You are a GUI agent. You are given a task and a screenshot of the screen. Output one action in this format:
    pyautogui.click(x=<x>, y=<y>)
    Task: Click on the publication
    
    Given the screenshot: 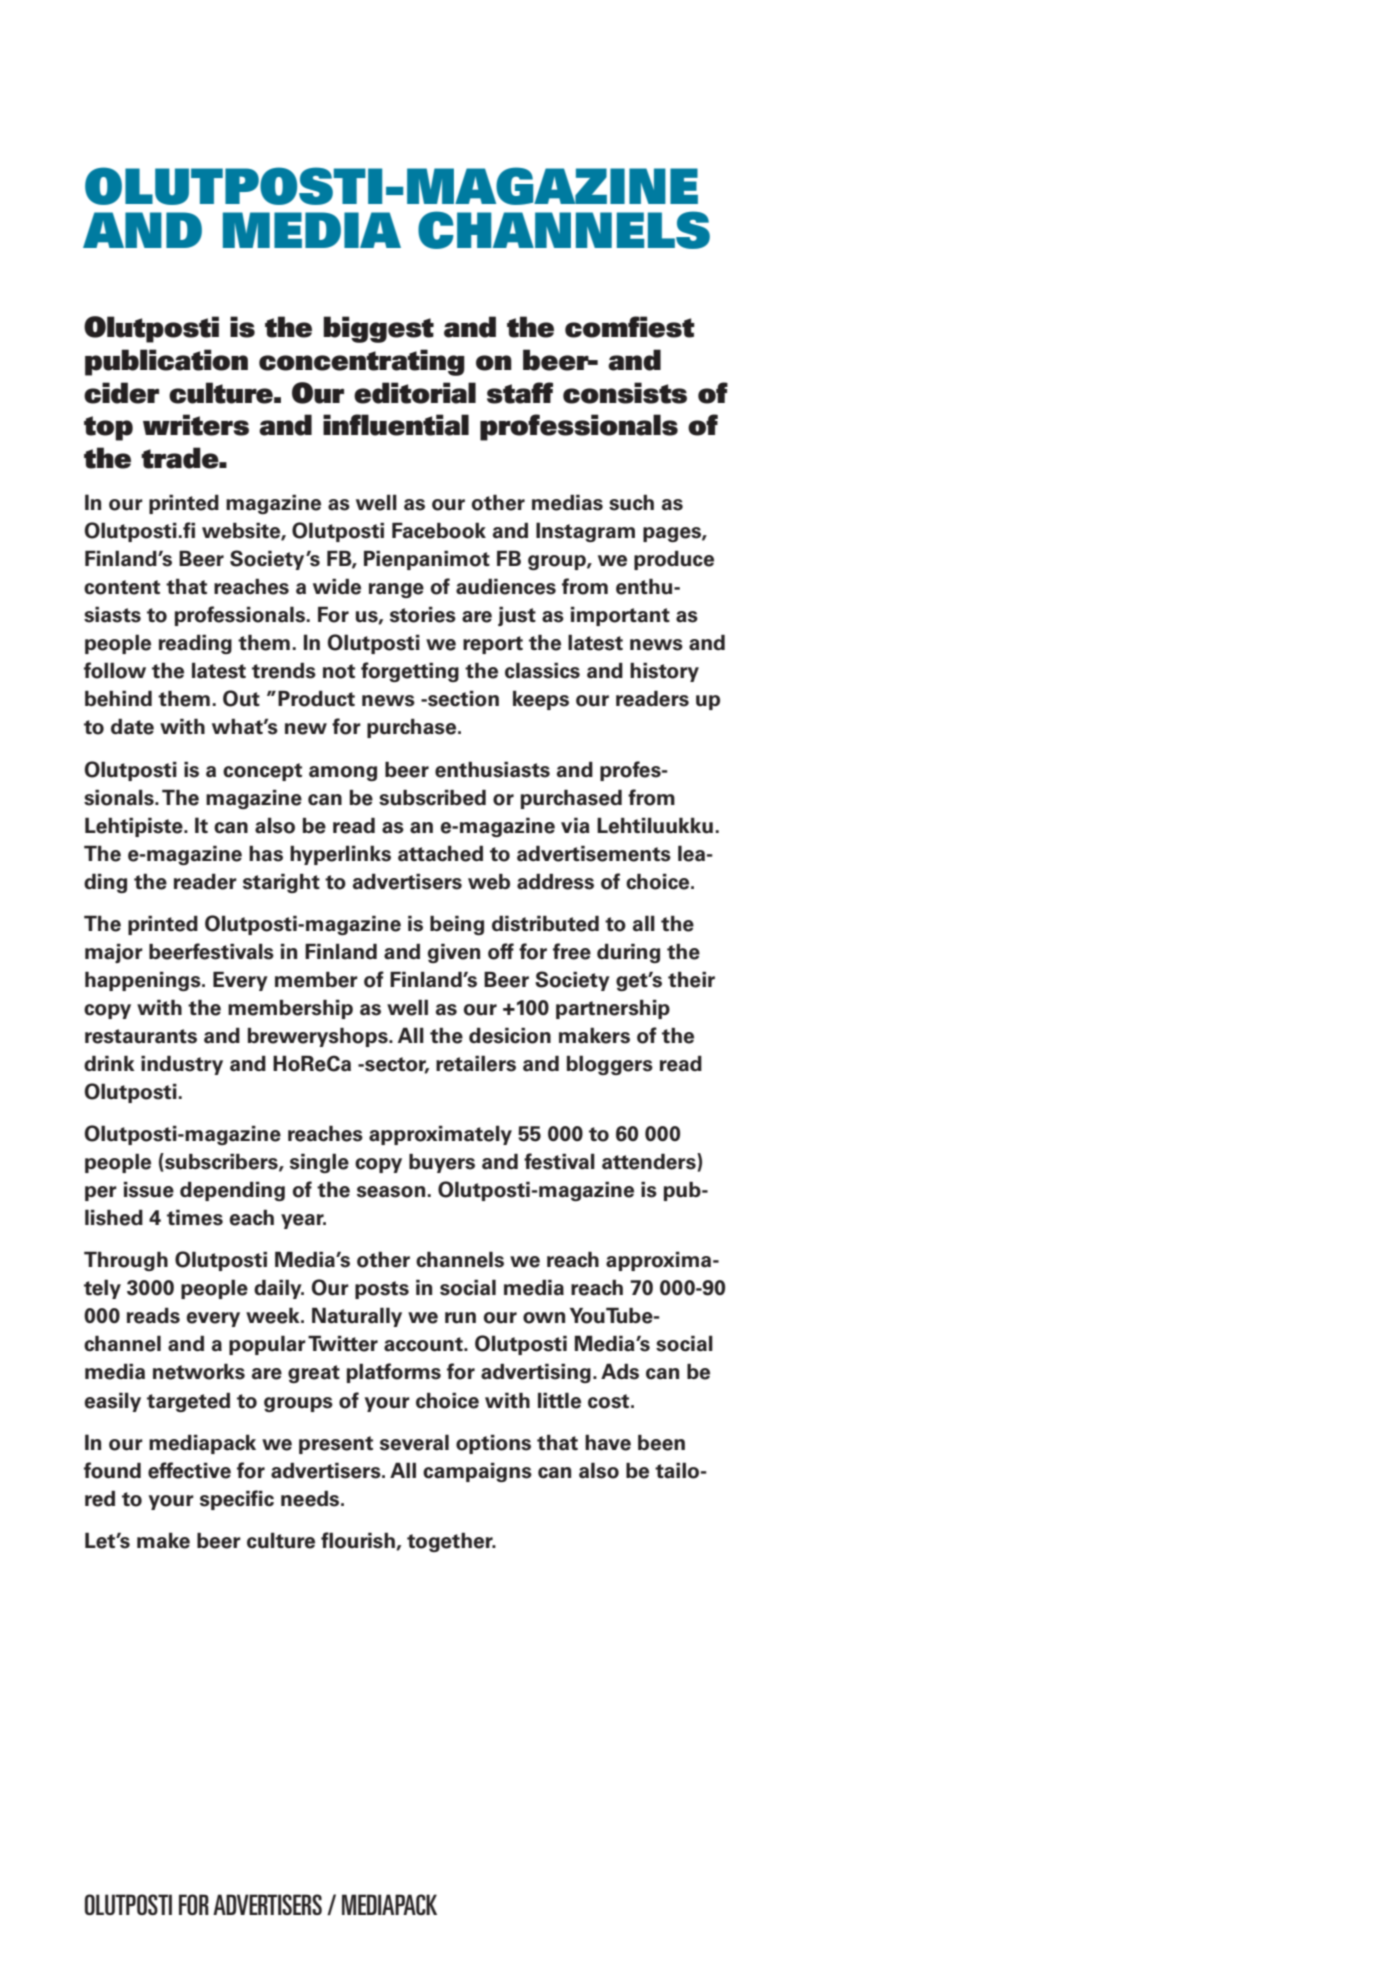 What is the action you would take?
    pyautogui.click(x=166, y=362)
